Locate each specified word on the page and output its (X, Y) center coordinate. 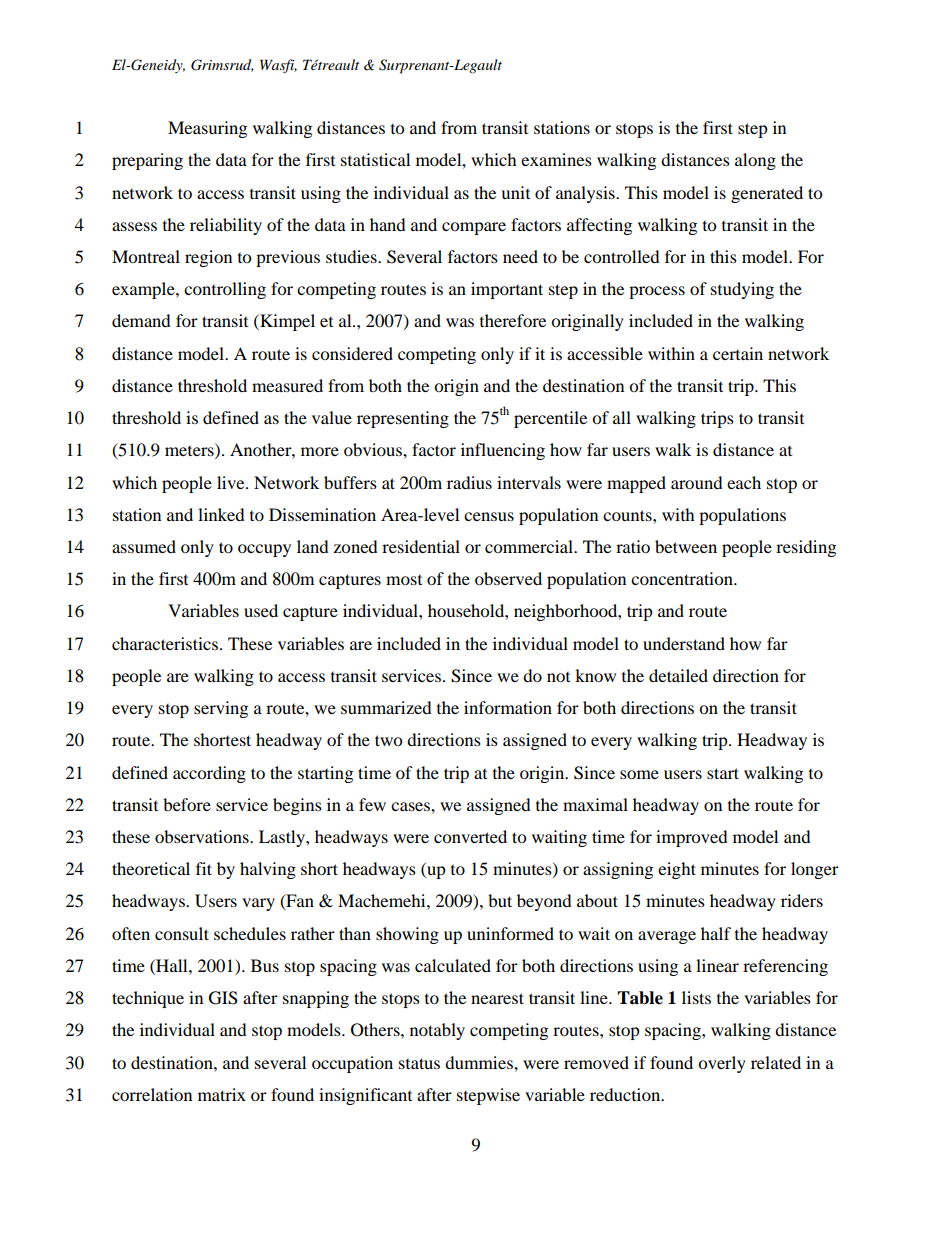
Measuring (207, 129)
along (755, 161)
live (232, 482)
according (209, 774)
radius (469, 482)
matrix (222, 1094)
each (744, 482)
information (508, 707)
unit (515, 192)
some (639, 774)
